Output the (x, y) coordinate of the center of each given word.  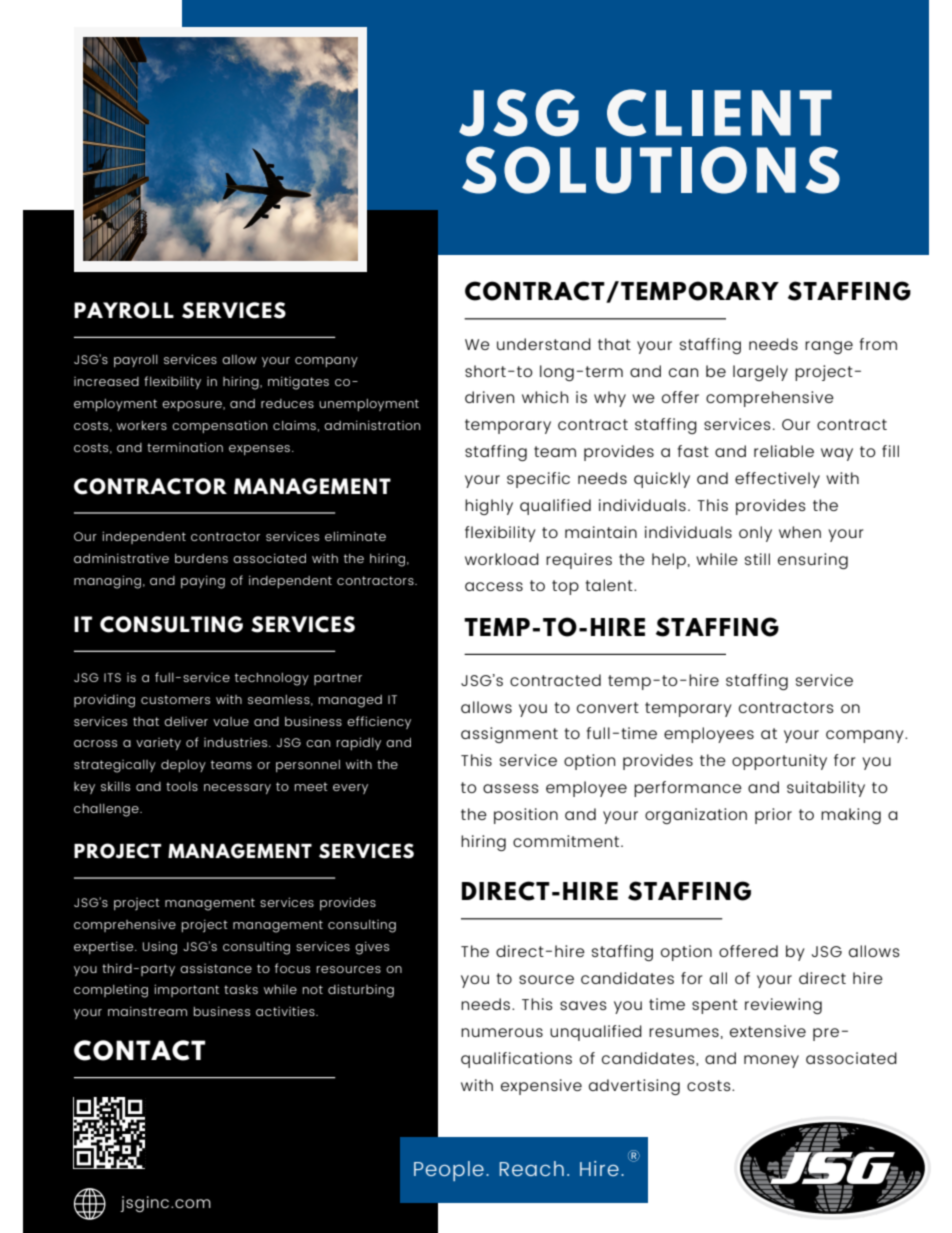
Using (160, 948)
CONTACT (139, 1050)
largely (760, 373)
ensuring (813, 561)
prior (773, 816)
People (449, 1171)
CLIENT (719, 113)
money (771, 1061)
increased (106, 381)
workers (142, 425)
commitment (567, 841)
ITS (112, 677)
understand (544, 344)
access (494, 586)
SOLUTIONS (651, 170)
